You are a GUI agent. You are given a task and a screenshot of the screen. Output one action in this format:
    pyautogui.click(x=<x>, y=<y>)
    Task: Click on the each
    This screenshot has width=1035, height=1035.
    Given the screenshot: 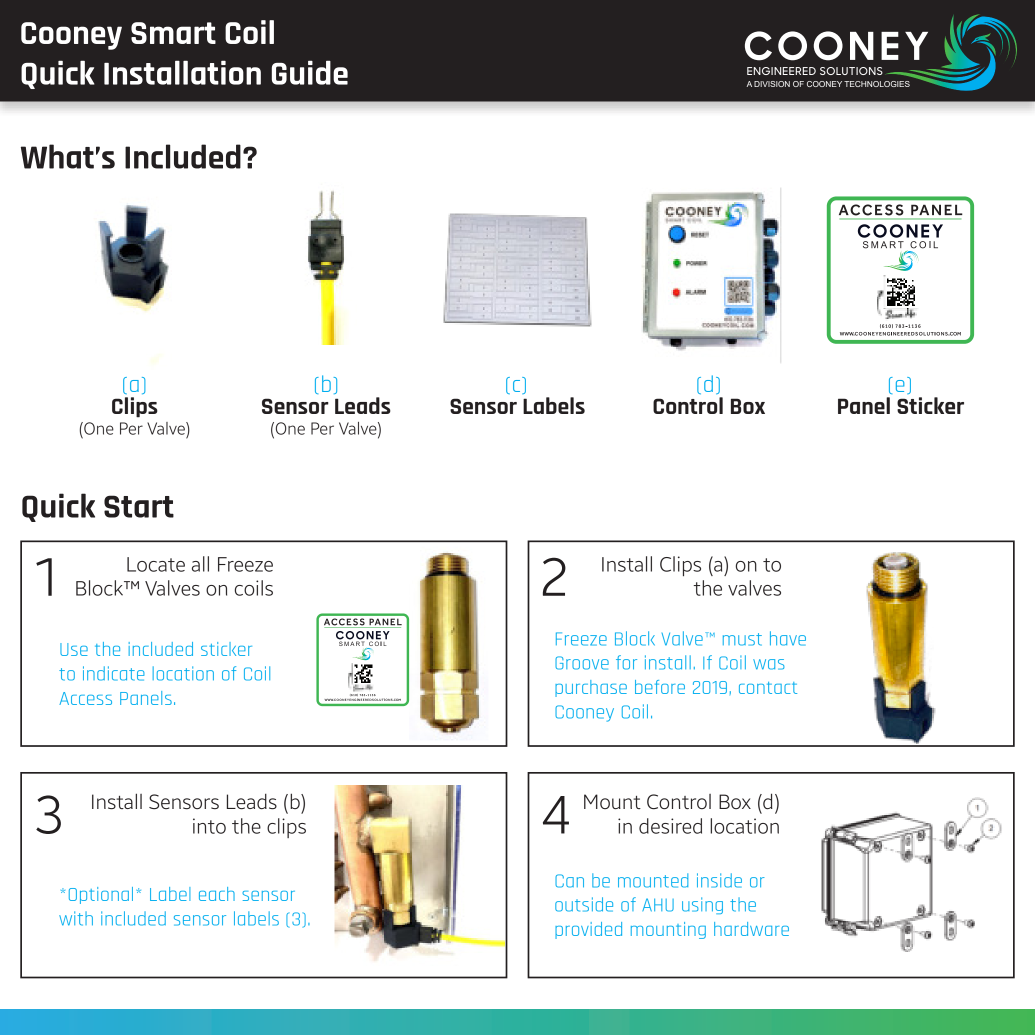 What is the action you would take?
    pyautogui.click(x=217, y=894)
